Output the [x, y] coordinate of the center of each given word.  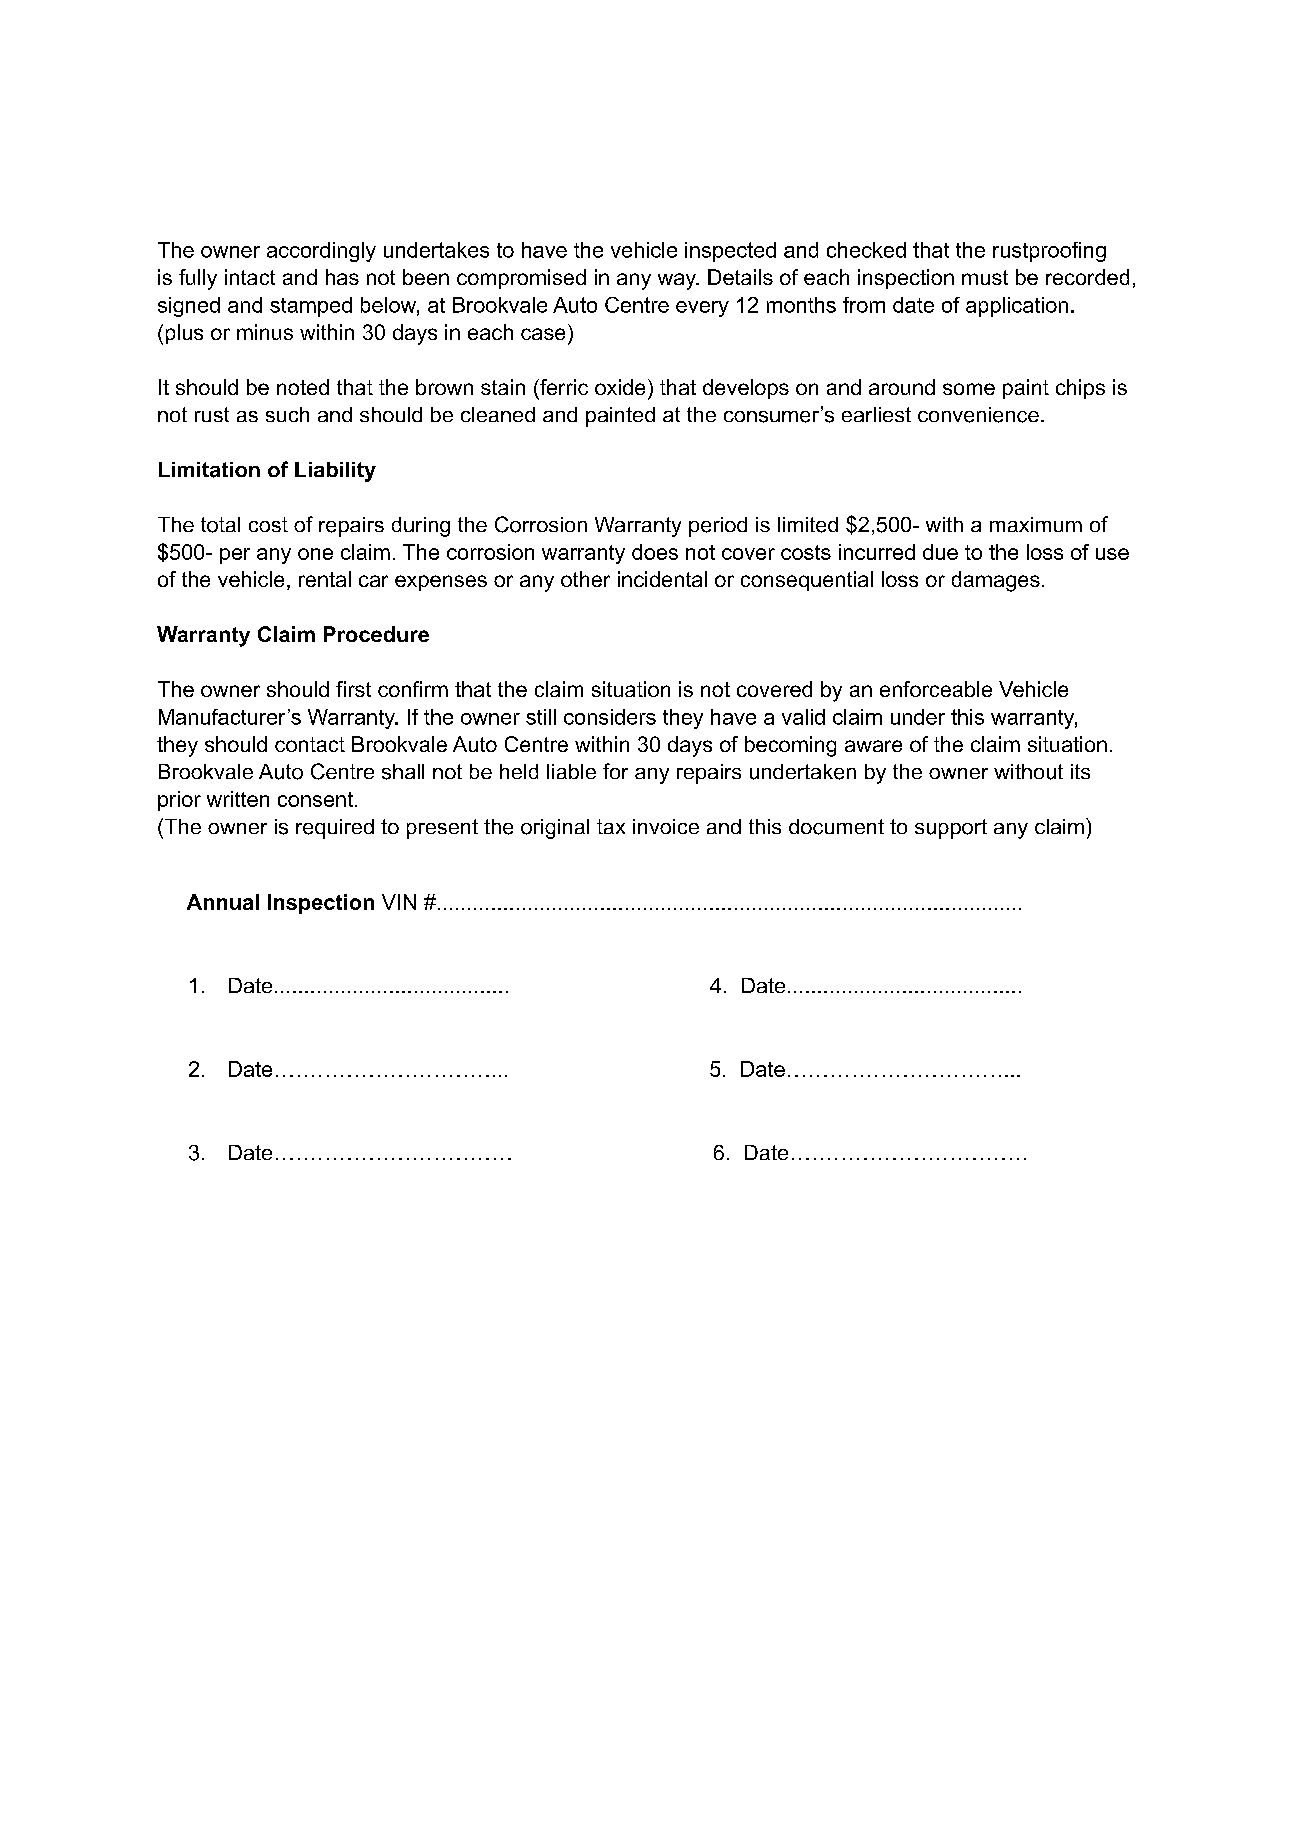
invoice [666, 826]
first [353, 689]
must [985, 277]
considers [610, 717]
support [951, 829]
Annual [223, 902]
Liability [335, 472]
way [678, 281]
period [718, 527]
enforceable [936, 689]
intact [250, 277]
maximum [1036, 524]
